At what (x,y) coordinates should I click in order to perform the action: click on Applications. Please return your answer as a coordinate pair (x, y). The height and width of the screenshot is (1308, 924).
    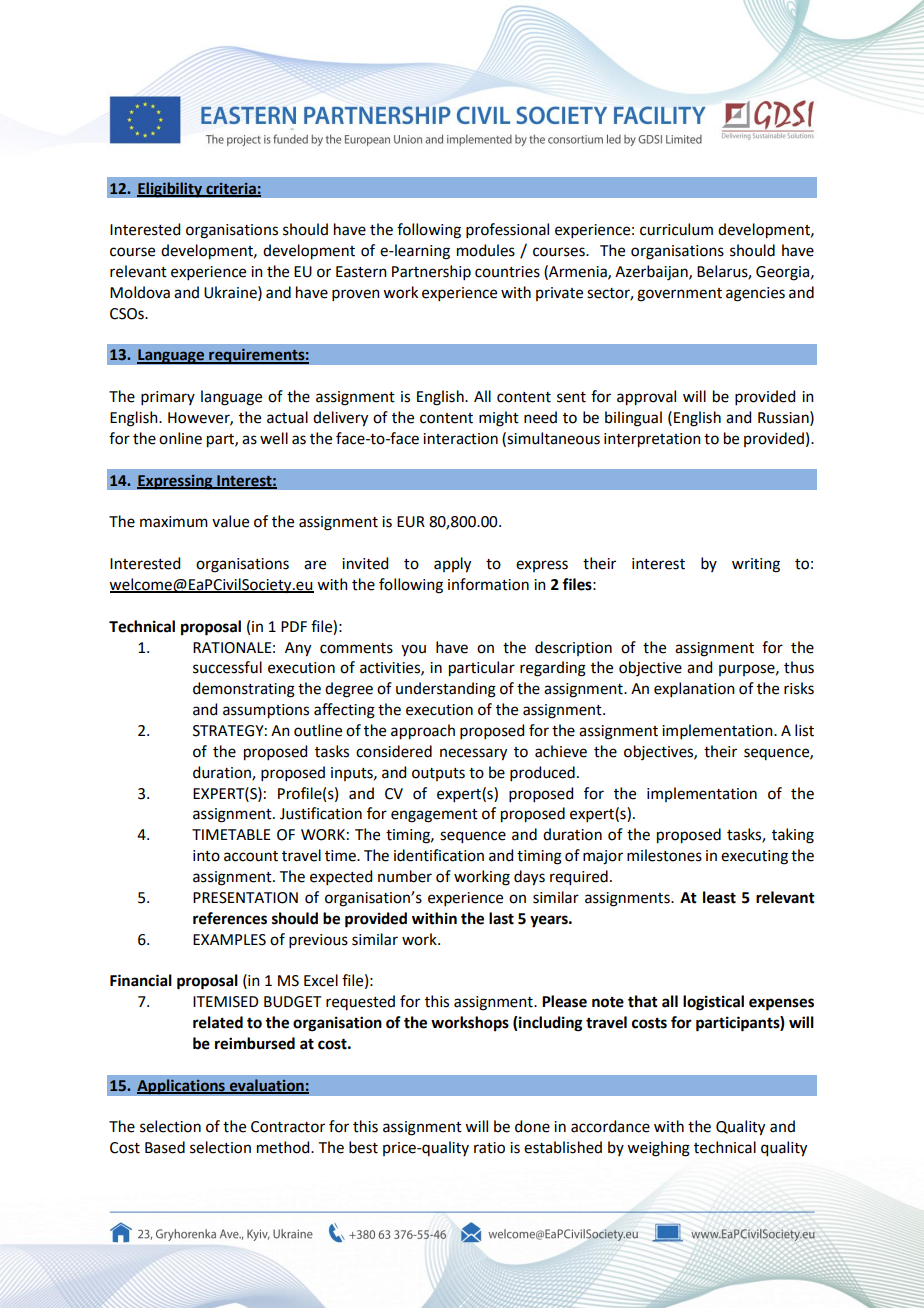
    Looking at the image, I should click on (182, 1087).
